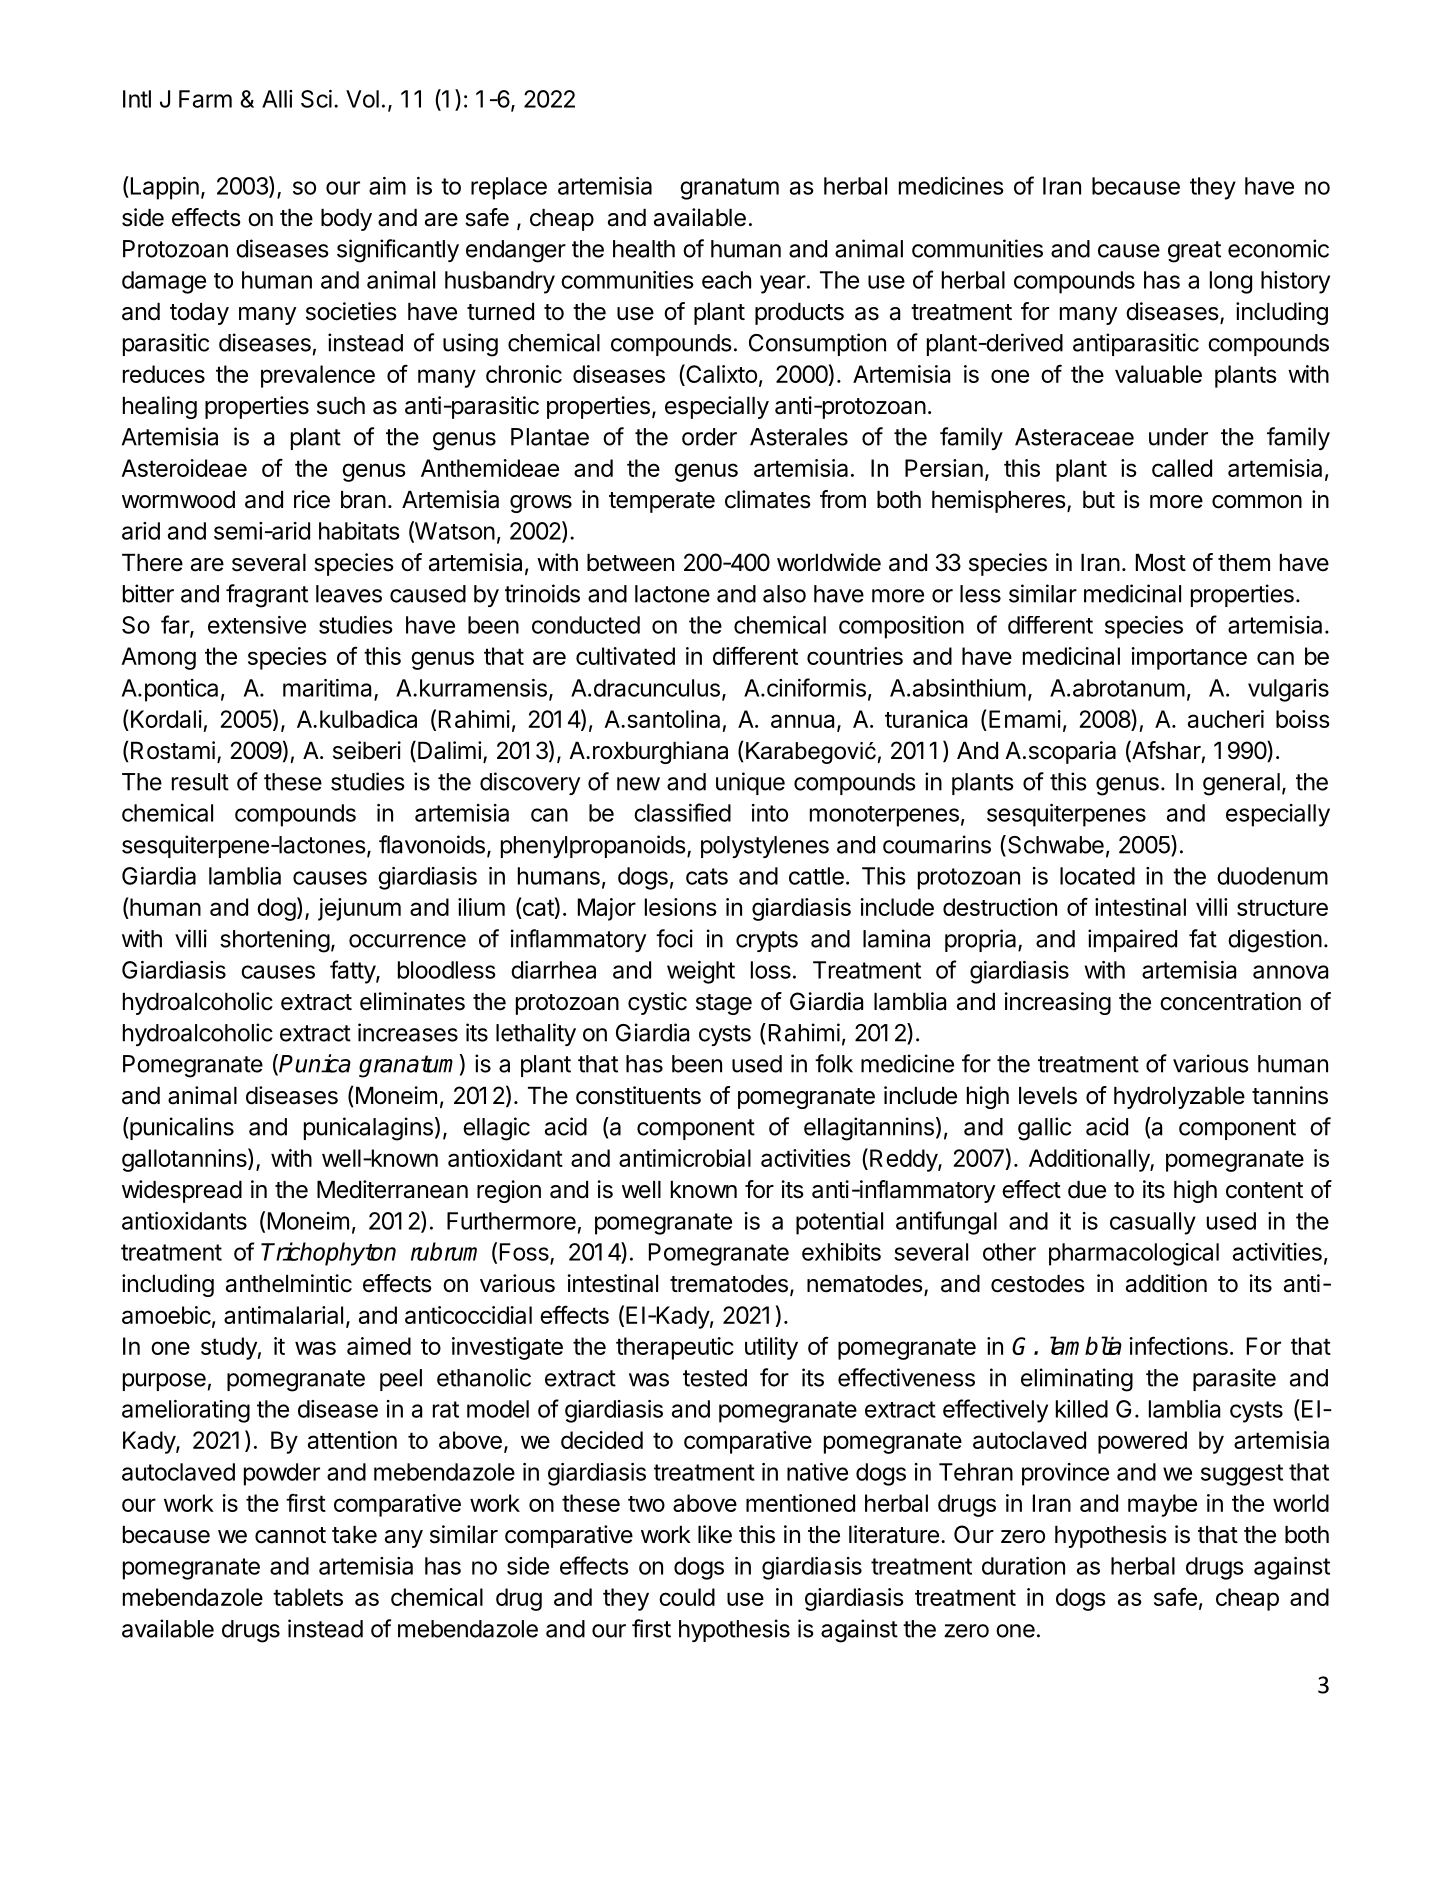 Image resolution: width=1451 pixels, height=1878 pixels. Describe the element at coordinates (290, 1535) in the image. I see `cannot` at that location.
